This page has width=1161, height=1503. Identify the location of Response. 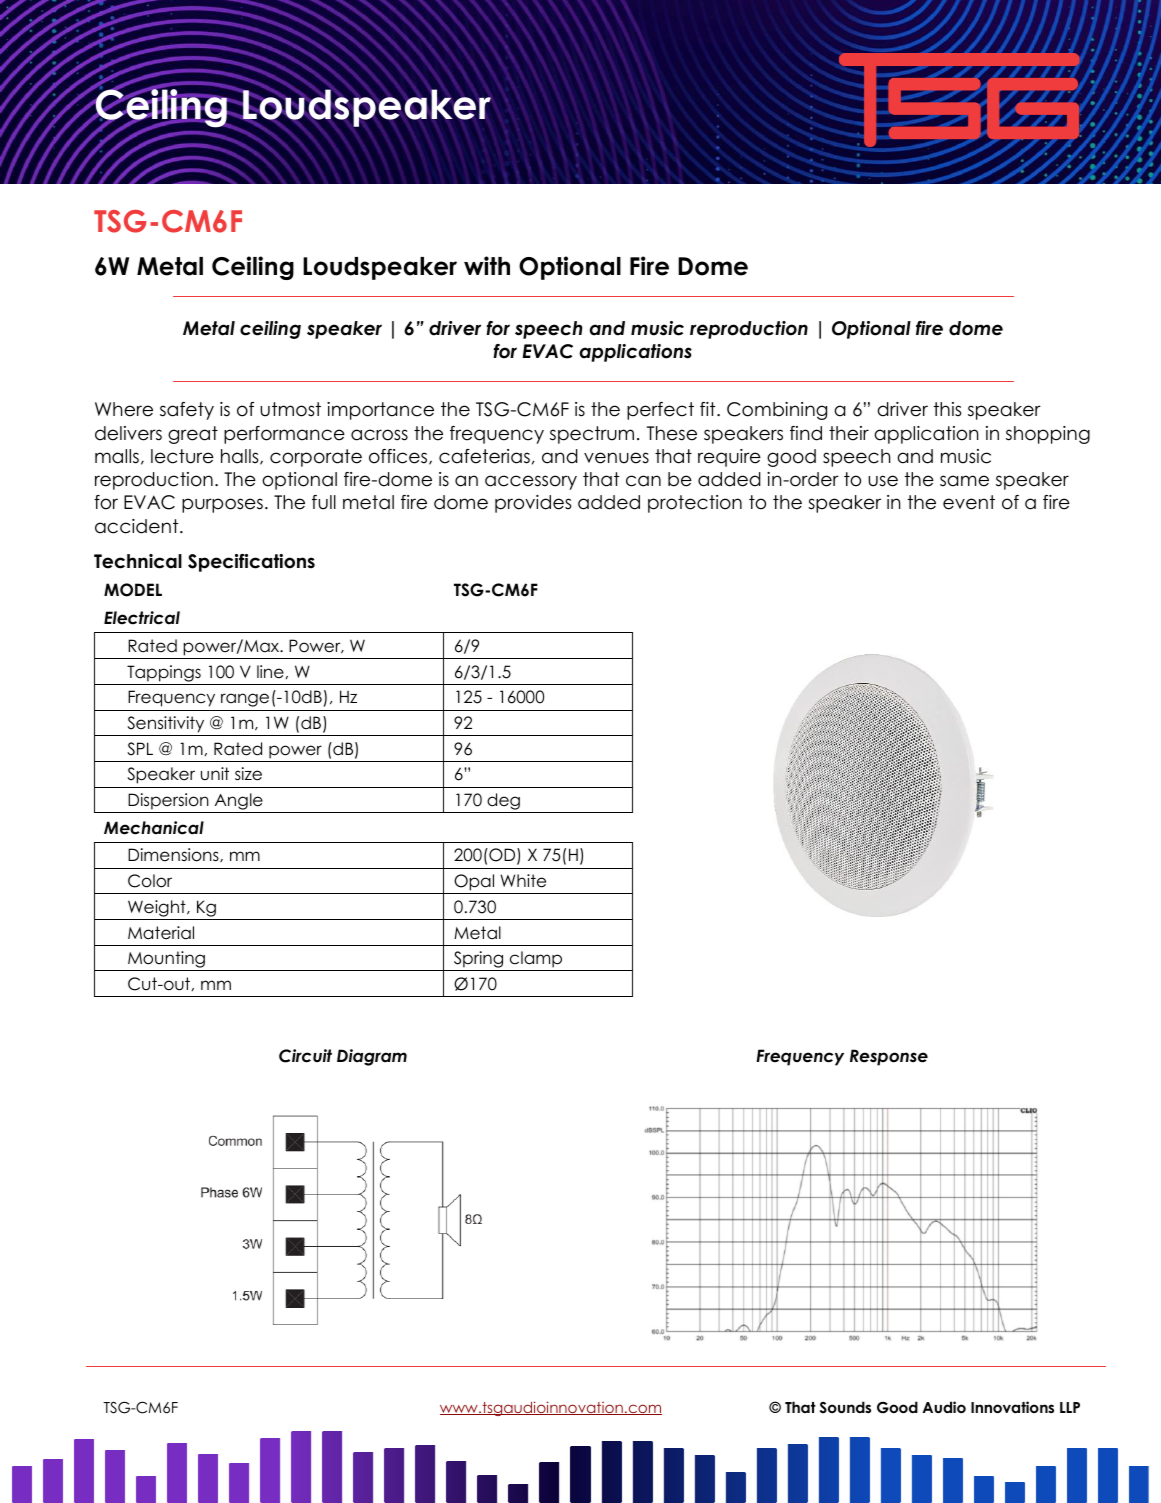
(889, 1057).
